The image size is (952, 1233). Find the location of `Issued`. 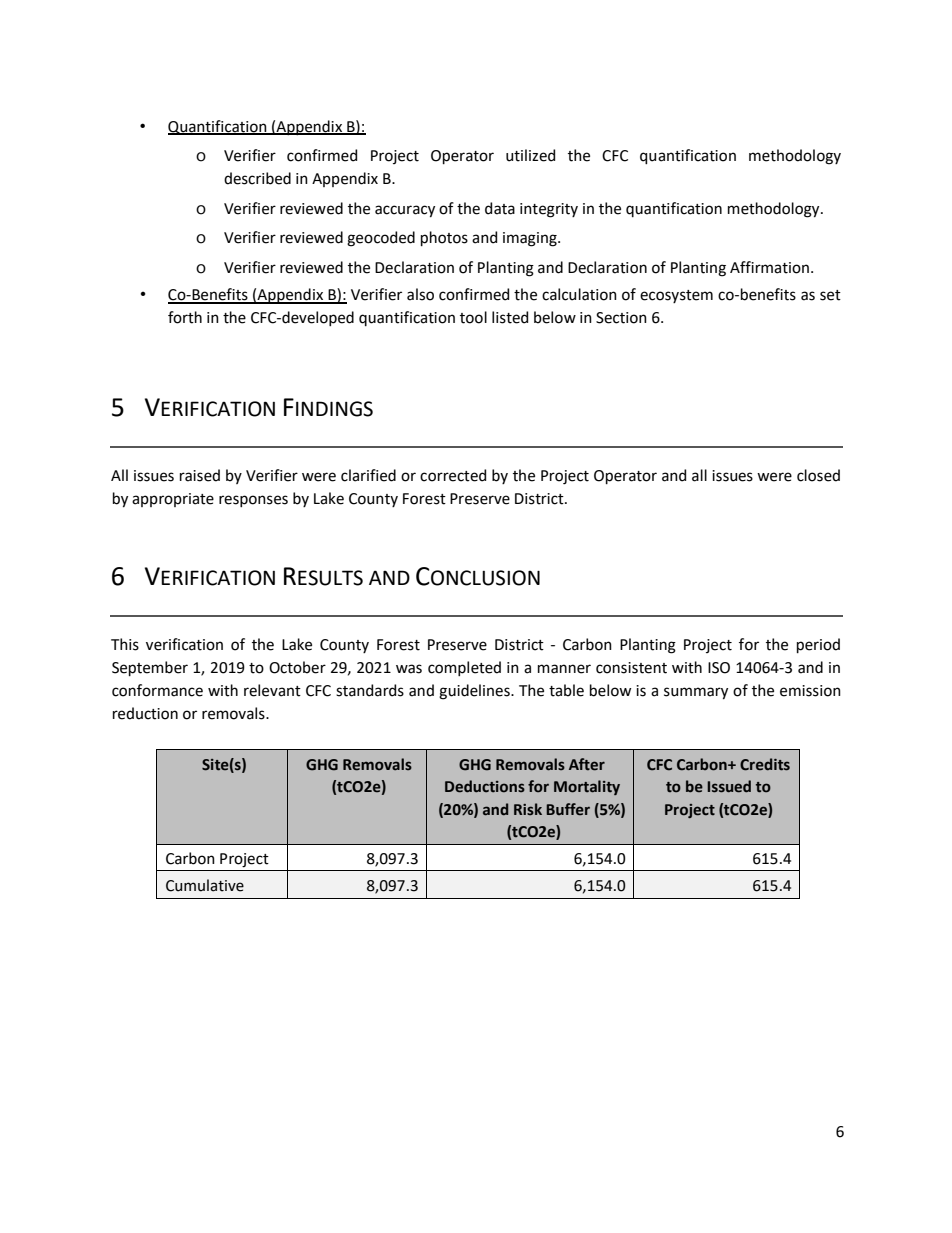

Issued is located at coordinates (729, 786).
